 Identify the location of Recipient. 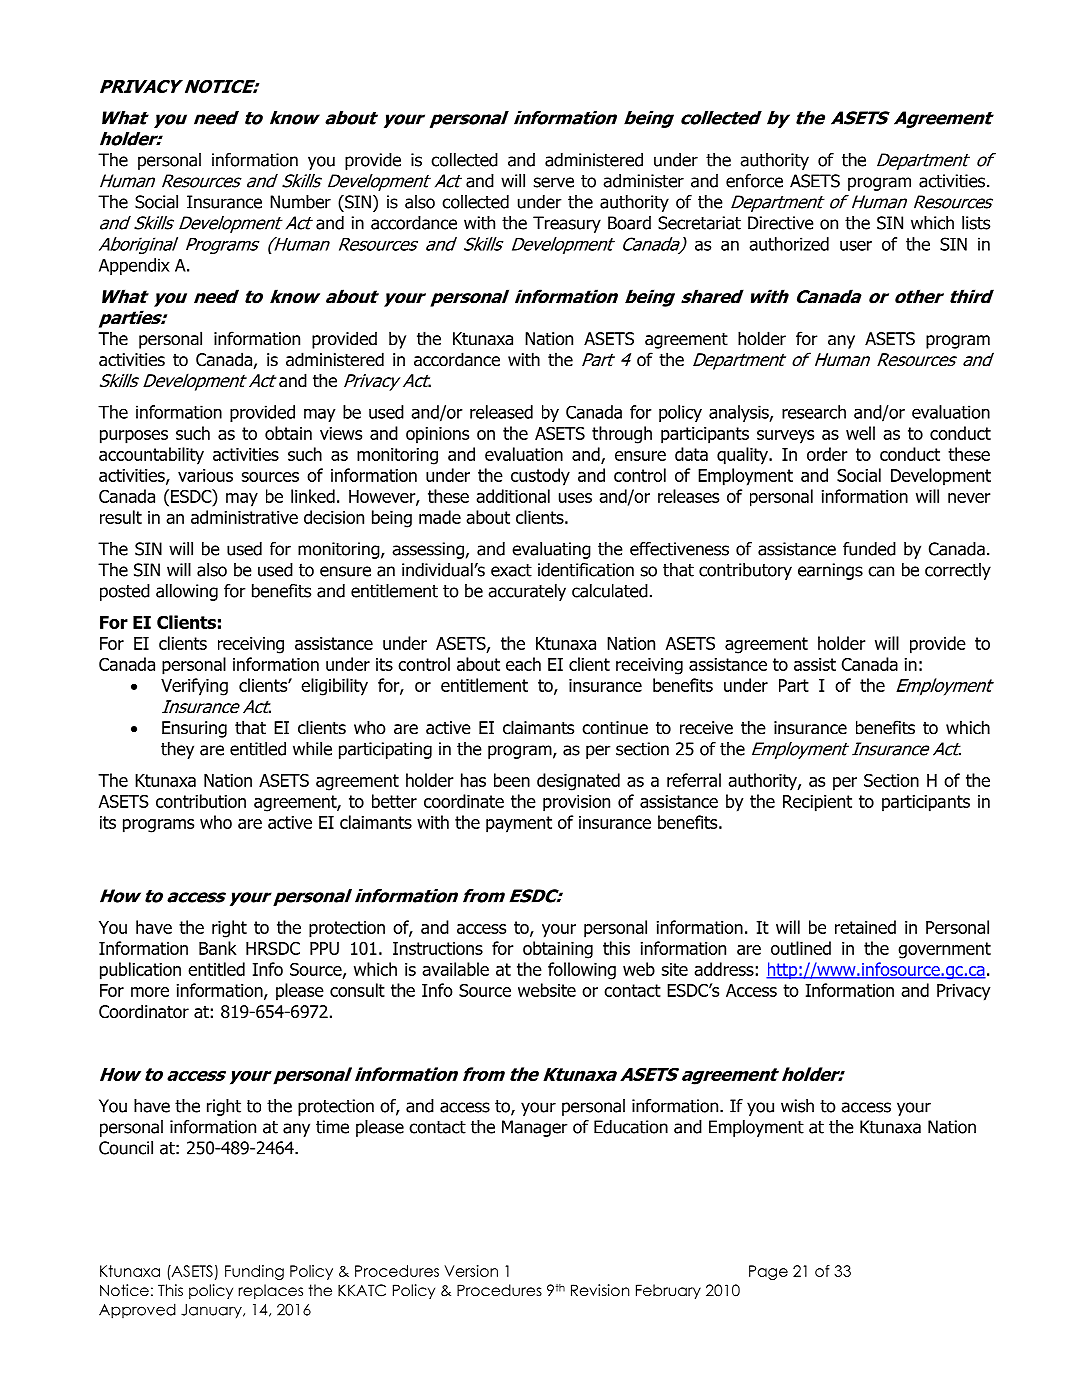
(817, 803).
